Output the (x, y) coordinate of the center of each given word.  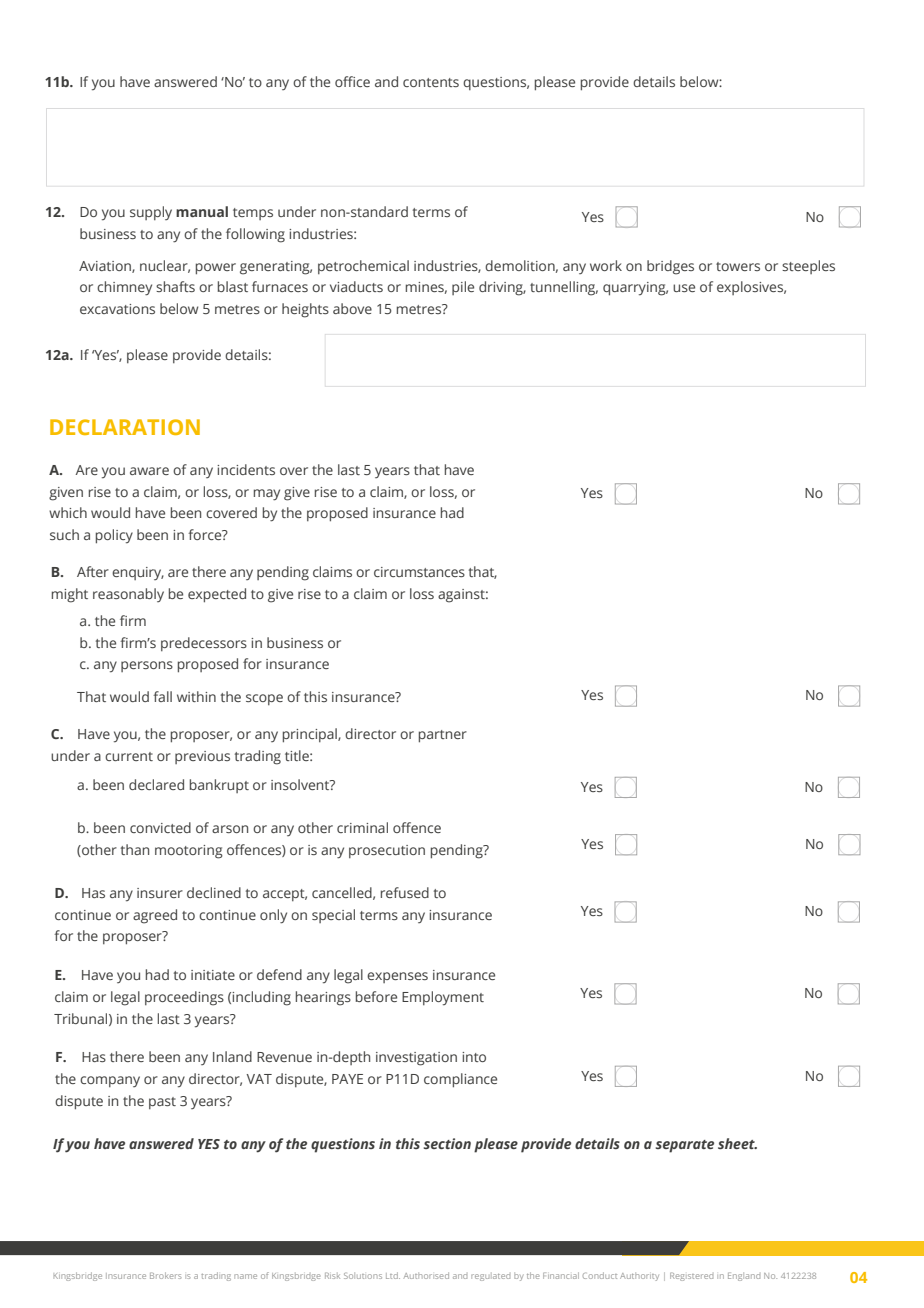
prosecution (387, 851)
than (135, 849)
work (606, 265)
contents (431, 82)
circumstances (419, 572)
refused (405, 892)
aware (149, 471)
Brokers (165, 1275)
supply (151, 213)
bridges (670, 267)
